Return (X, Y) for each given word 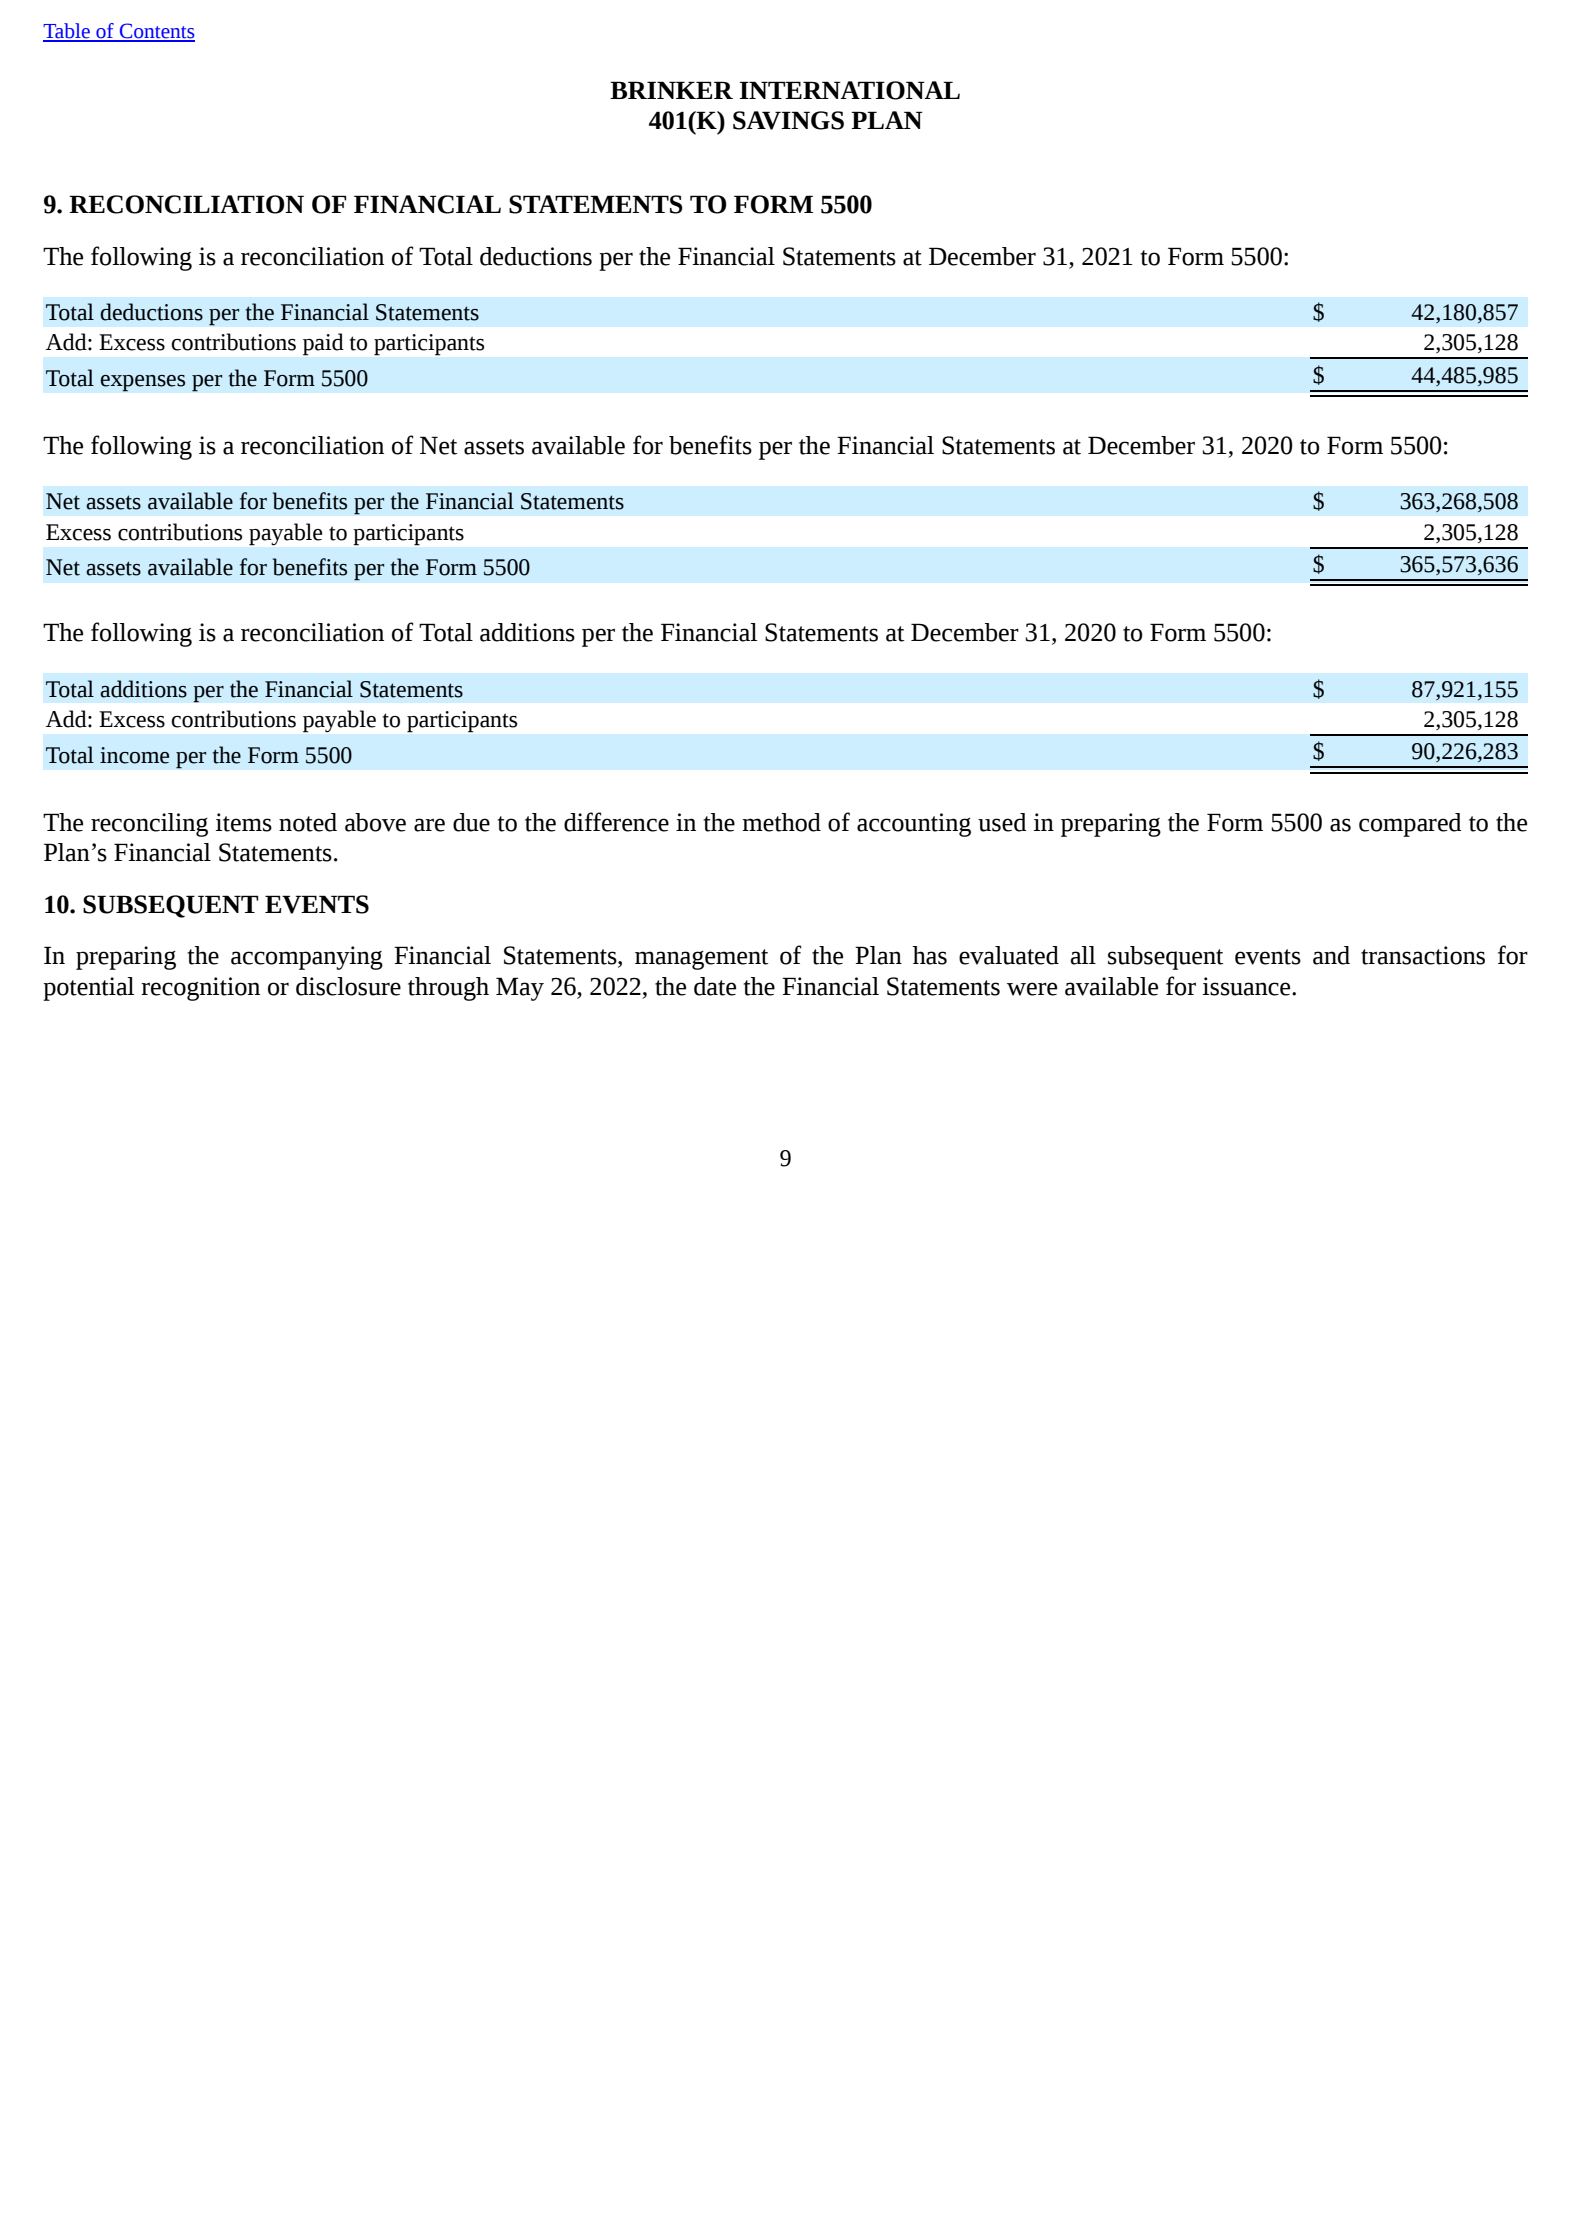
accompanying (307, 958)
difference (616, 822)
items (243, 822)
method (781, 822)
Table (67, 32)
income (134, 755)
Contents (156, 32)
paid (323, 344)
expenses (142, 383)
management (701, 959)
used (1002, 822)
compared (1410, 825)
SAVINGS (788, 120)
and (1331, 955)
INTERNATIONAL (849, 90)
